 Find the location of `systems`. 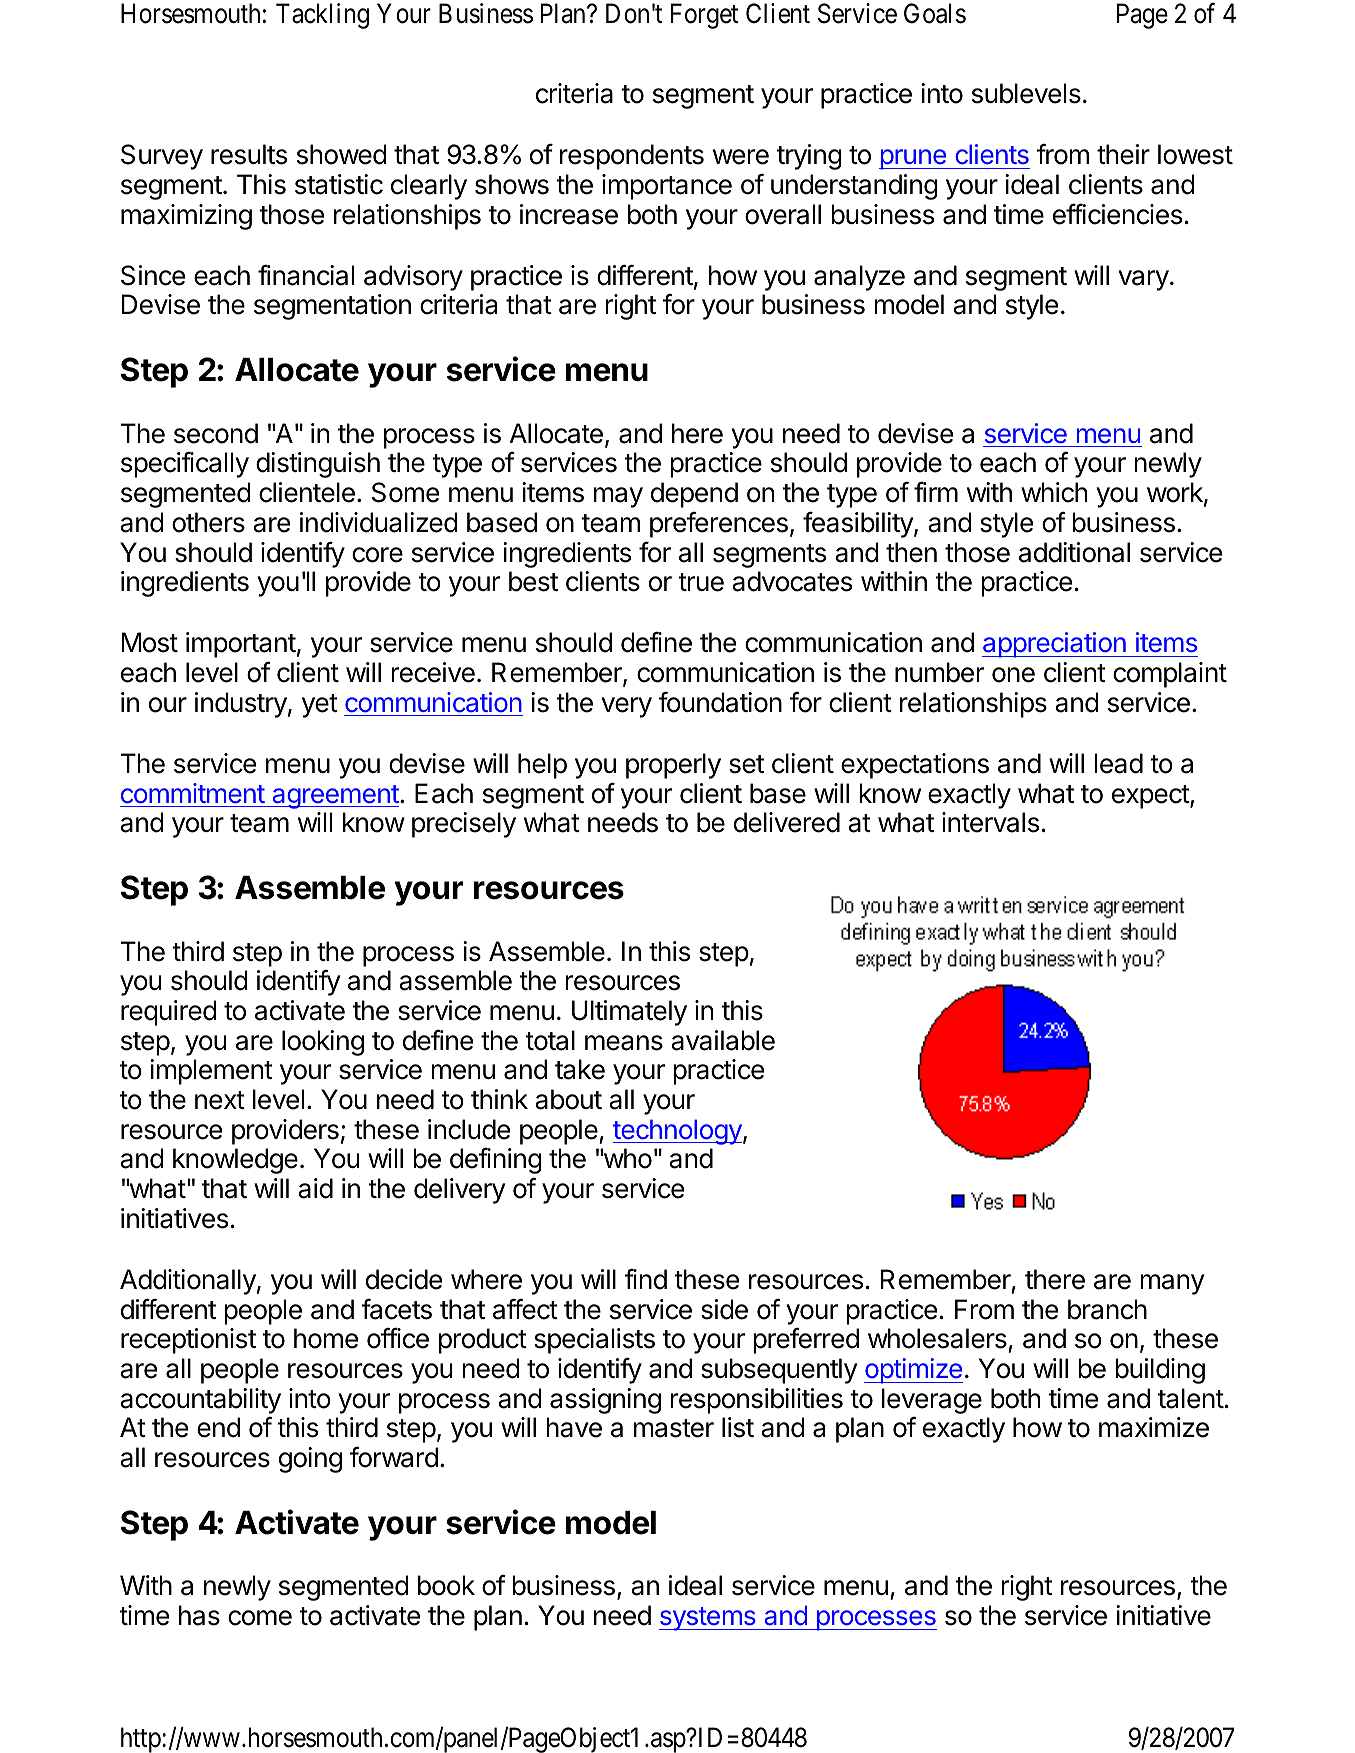

systems is located at coordinates (708, 1619).
